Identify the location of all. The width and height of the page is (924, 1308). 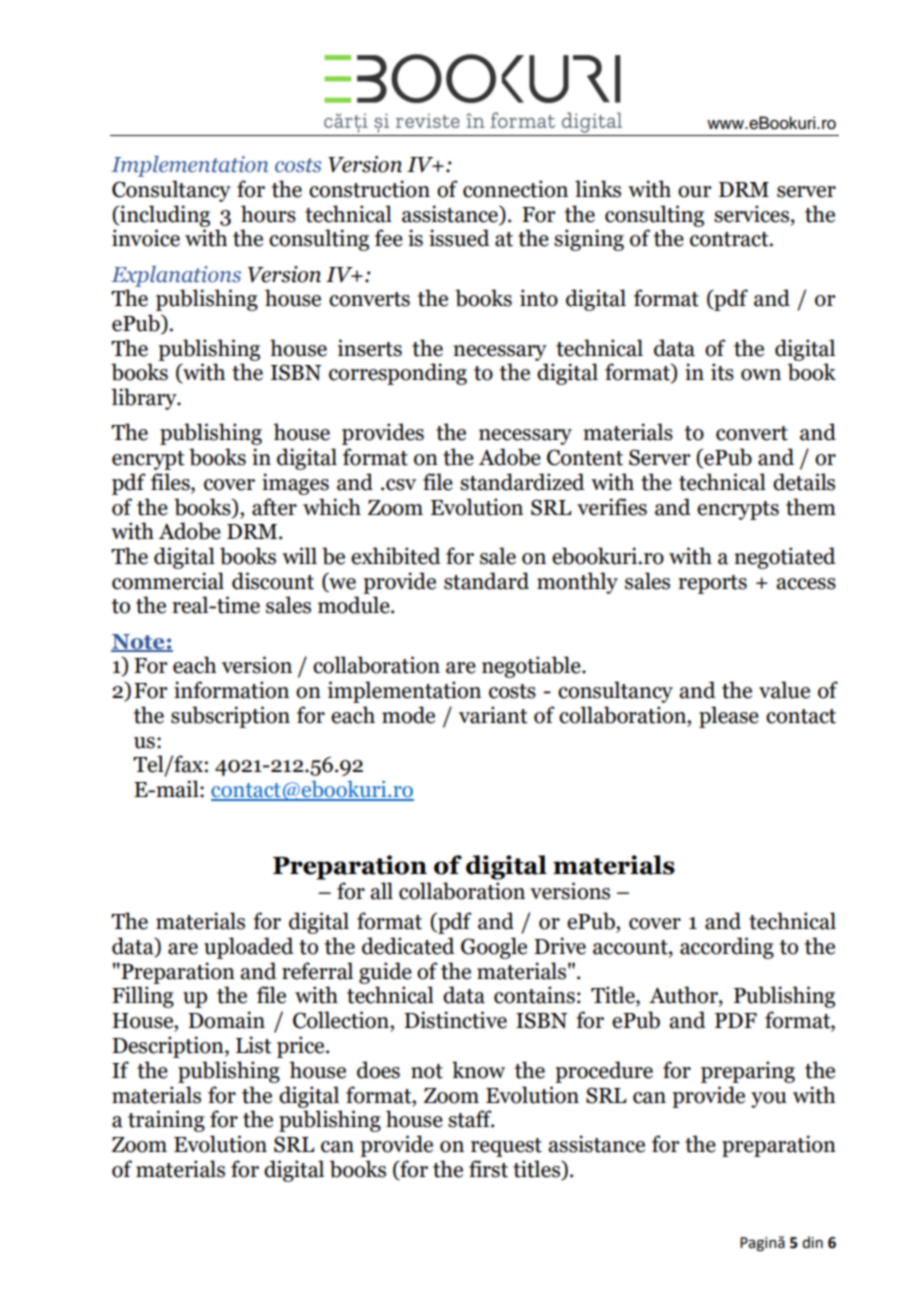
(381, 891).
